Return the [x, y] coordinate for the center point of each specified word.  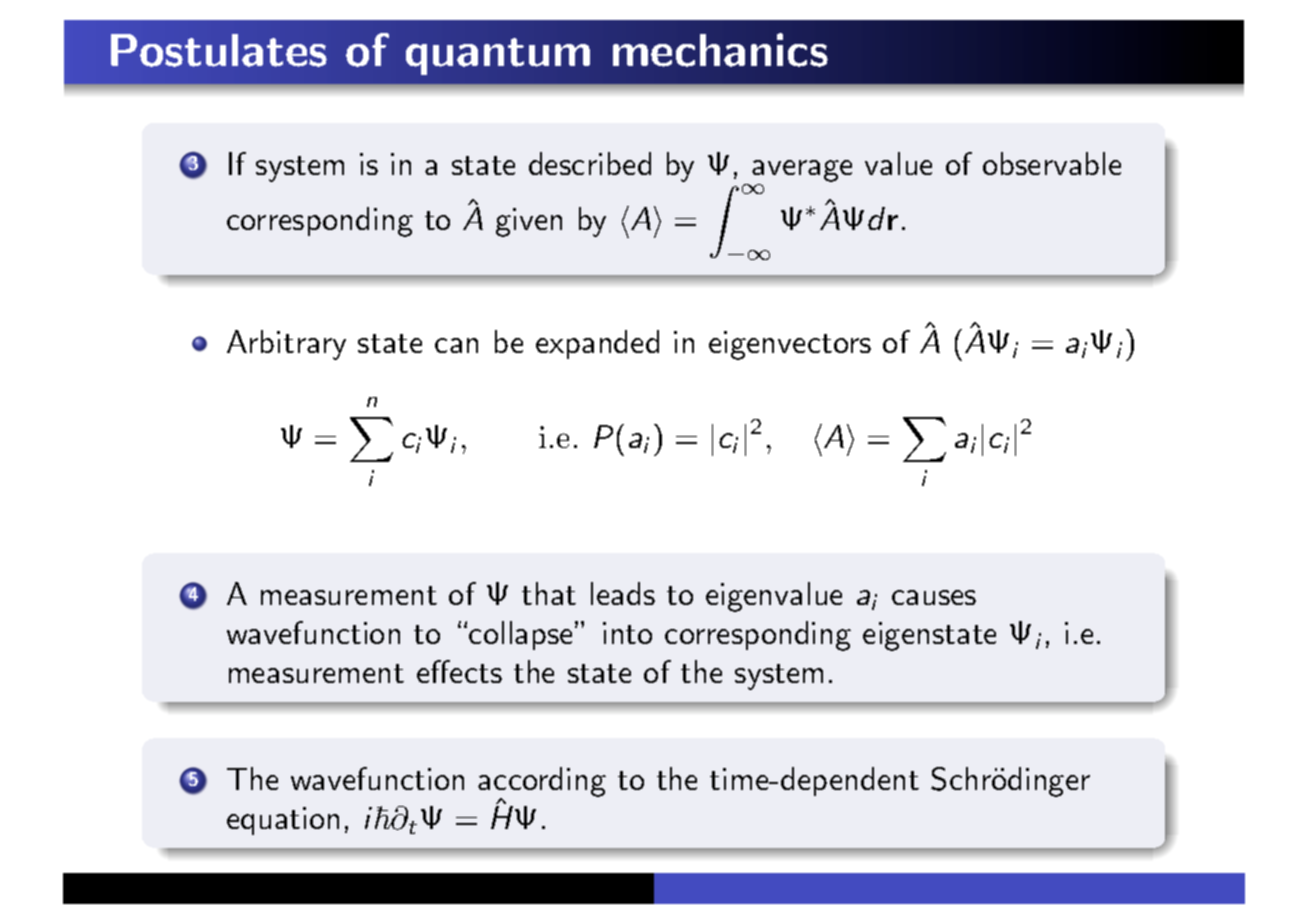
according [542, 783]
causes [934, 597]
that [549, 593]
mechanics [720, 50]
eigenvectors [790, 345]
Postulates [219, 50]
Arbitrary [286, 345]
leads [623, 593]
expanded [597, 344]
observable [1052, 163]
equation [283, 821]
